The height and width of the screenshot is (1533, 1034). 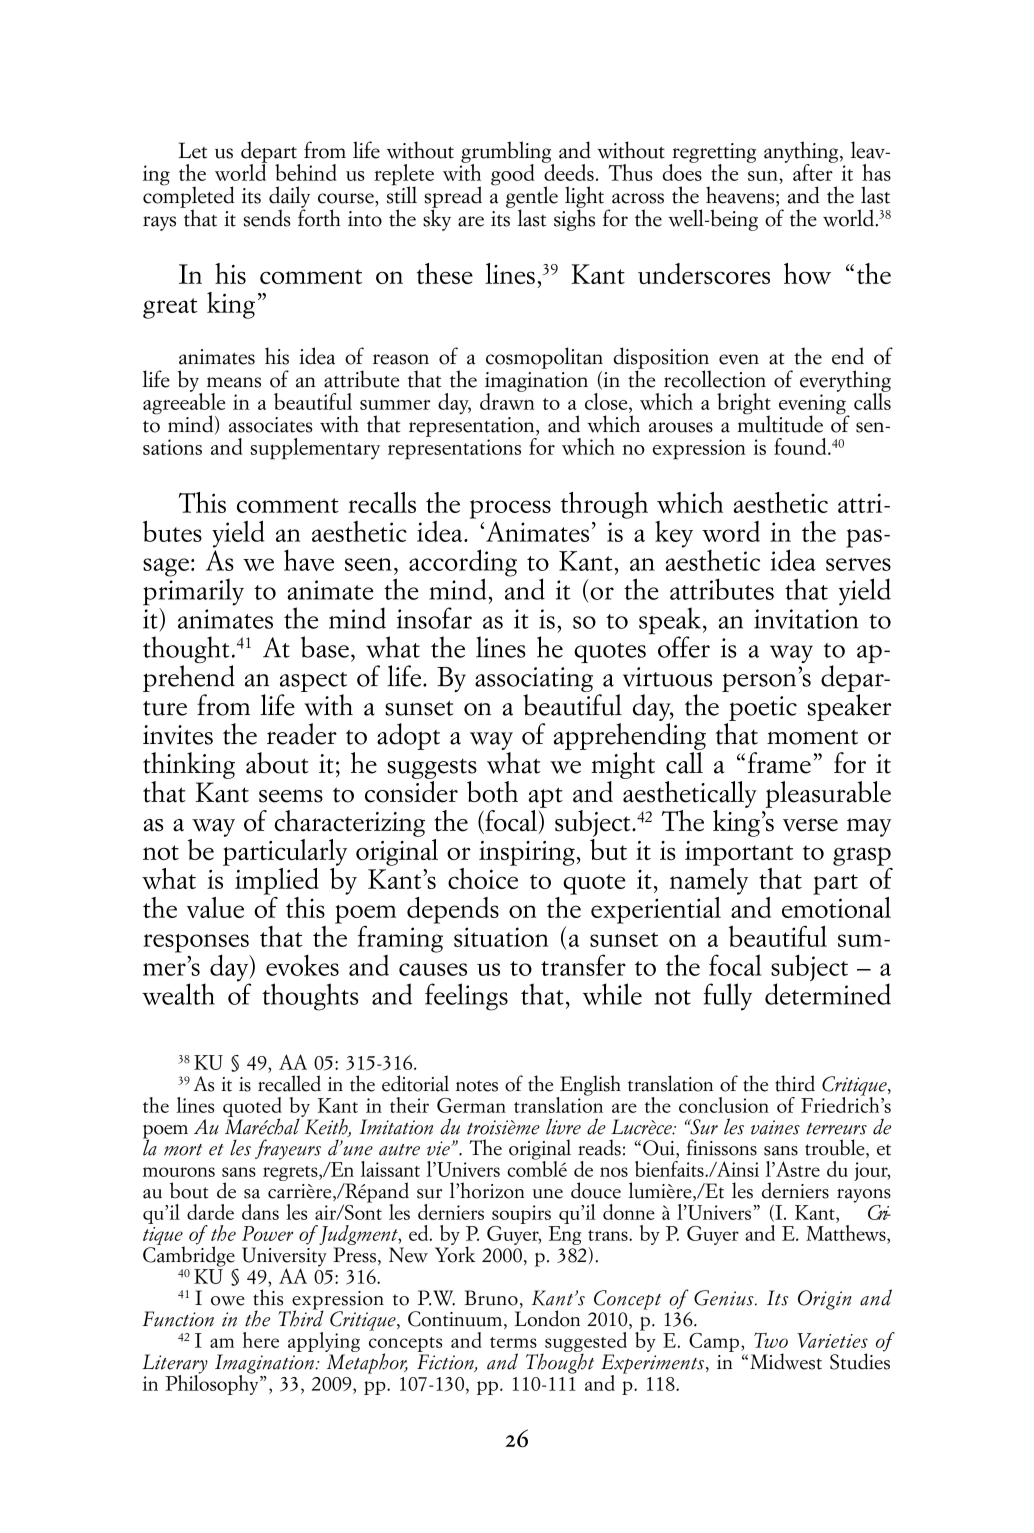 What do you see at coordinates (806, 619) in the screenshot?
I see `invitation` at bounding box center [806, 619].
